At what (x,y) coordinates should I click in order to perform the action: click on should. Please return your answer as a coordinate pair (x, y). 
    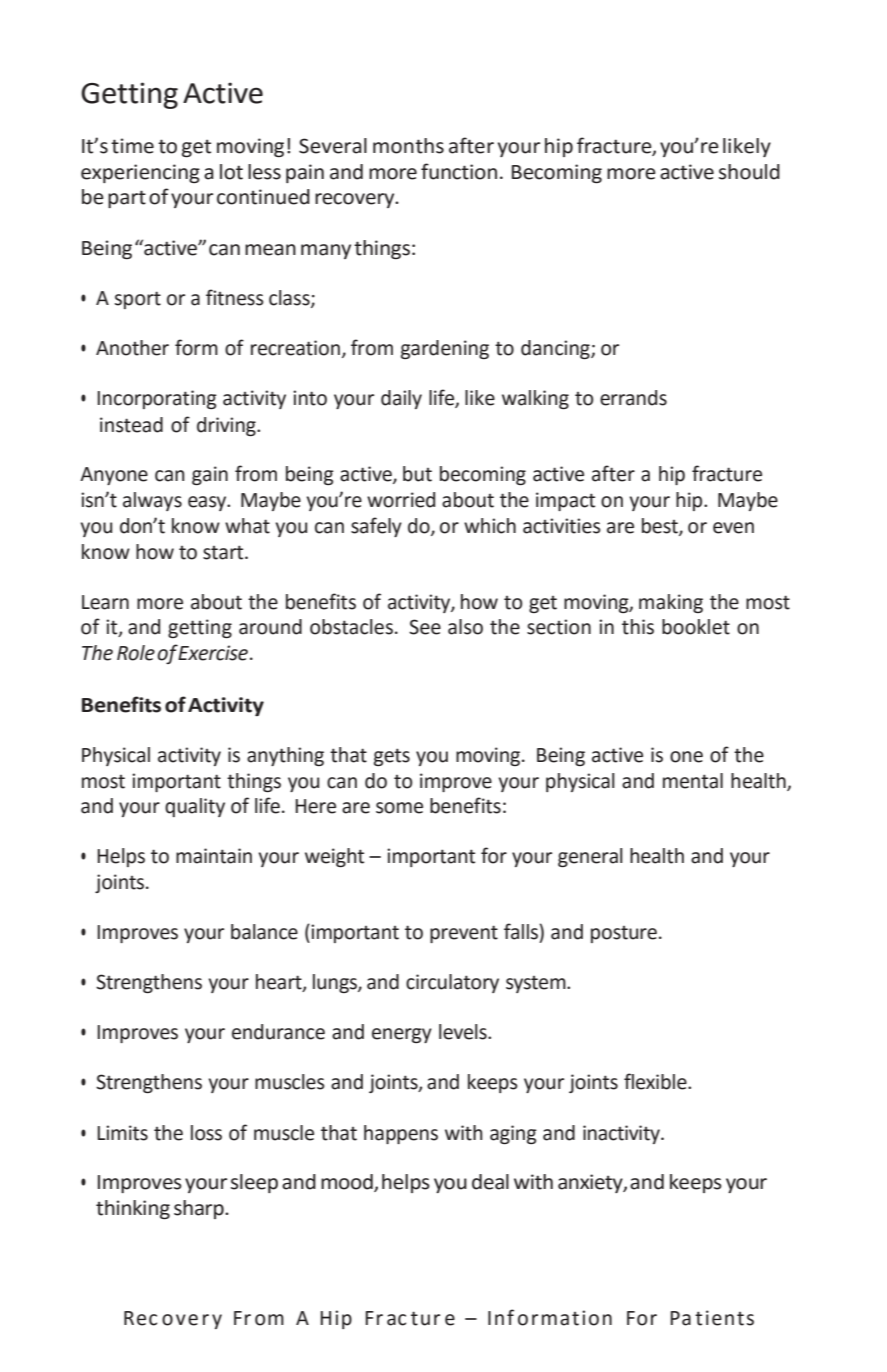
    Looking at the image, I should click on (749, 172).
